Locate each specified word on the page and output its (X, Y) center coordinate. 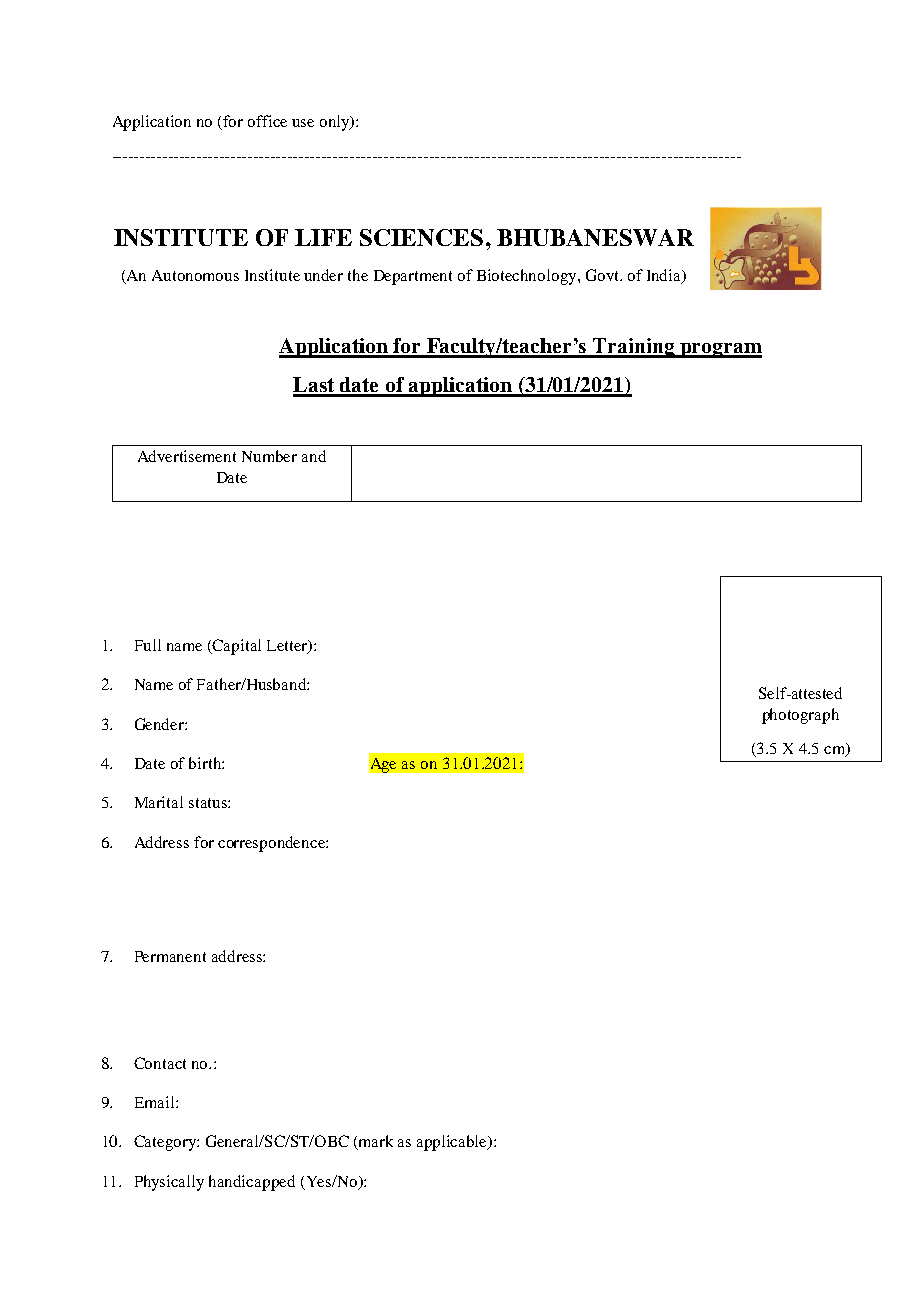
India (665, 276)
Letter (288, 647)
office (267, 121)
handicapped (252, 1183)
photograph (800, 716)
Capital (236, 647)
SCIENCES (421, 237)
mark (375, 1142)
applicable (453, 1143)
